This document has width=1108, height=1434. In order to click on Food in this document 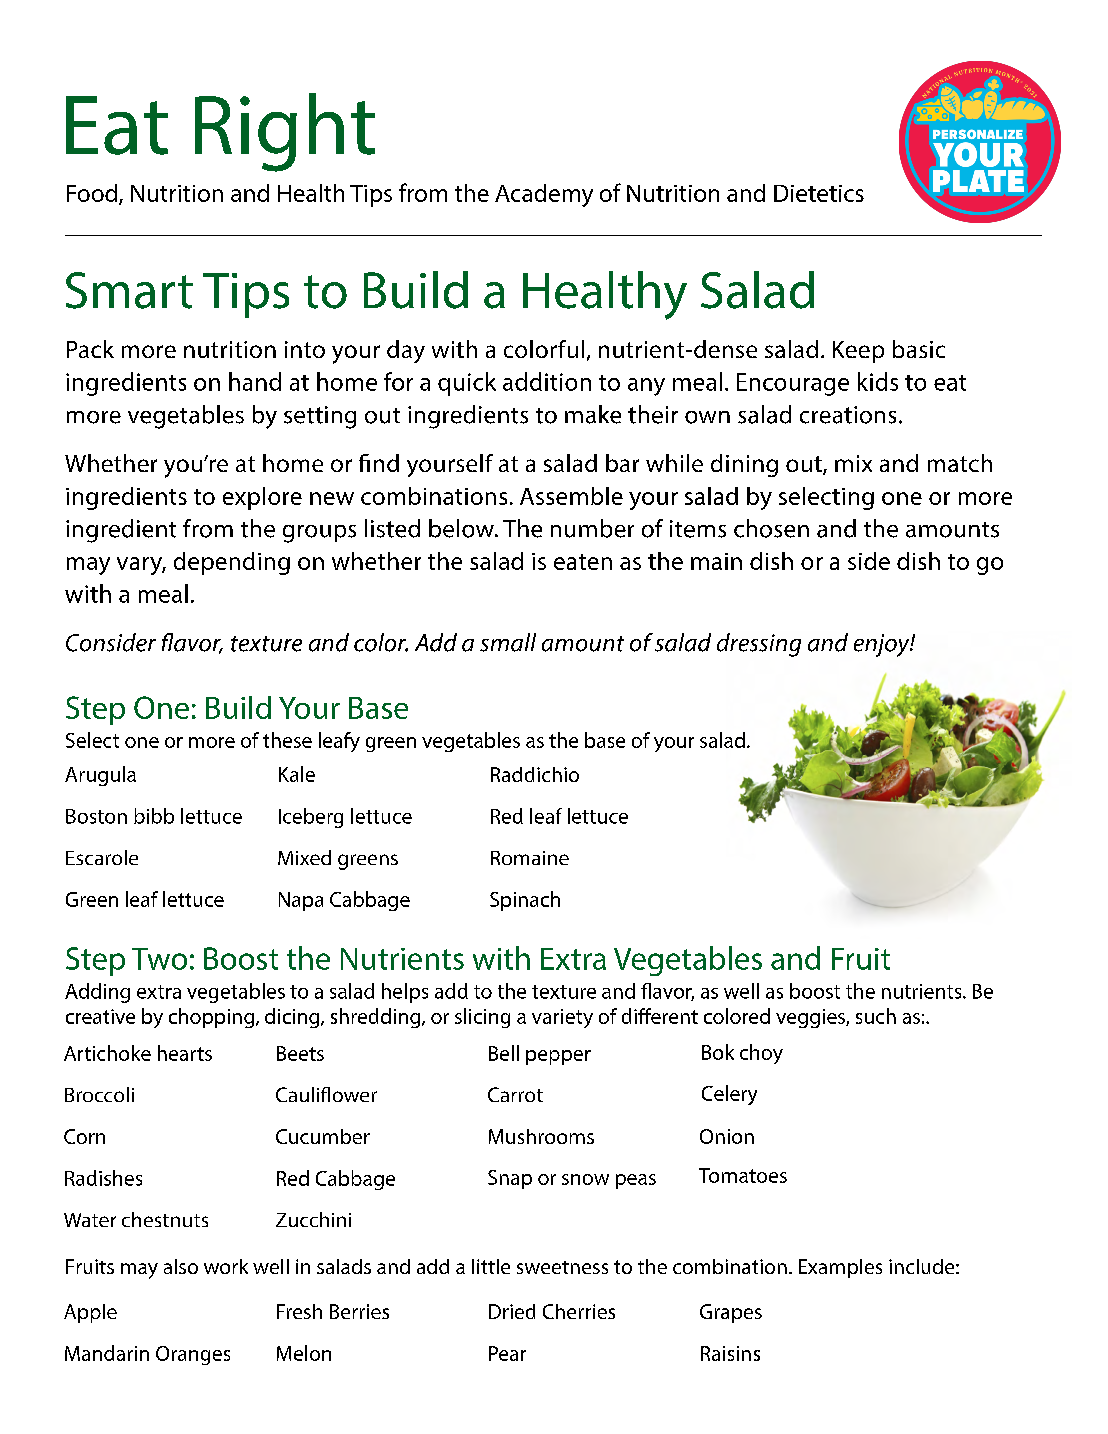, I will do `click(93, 194)`.
